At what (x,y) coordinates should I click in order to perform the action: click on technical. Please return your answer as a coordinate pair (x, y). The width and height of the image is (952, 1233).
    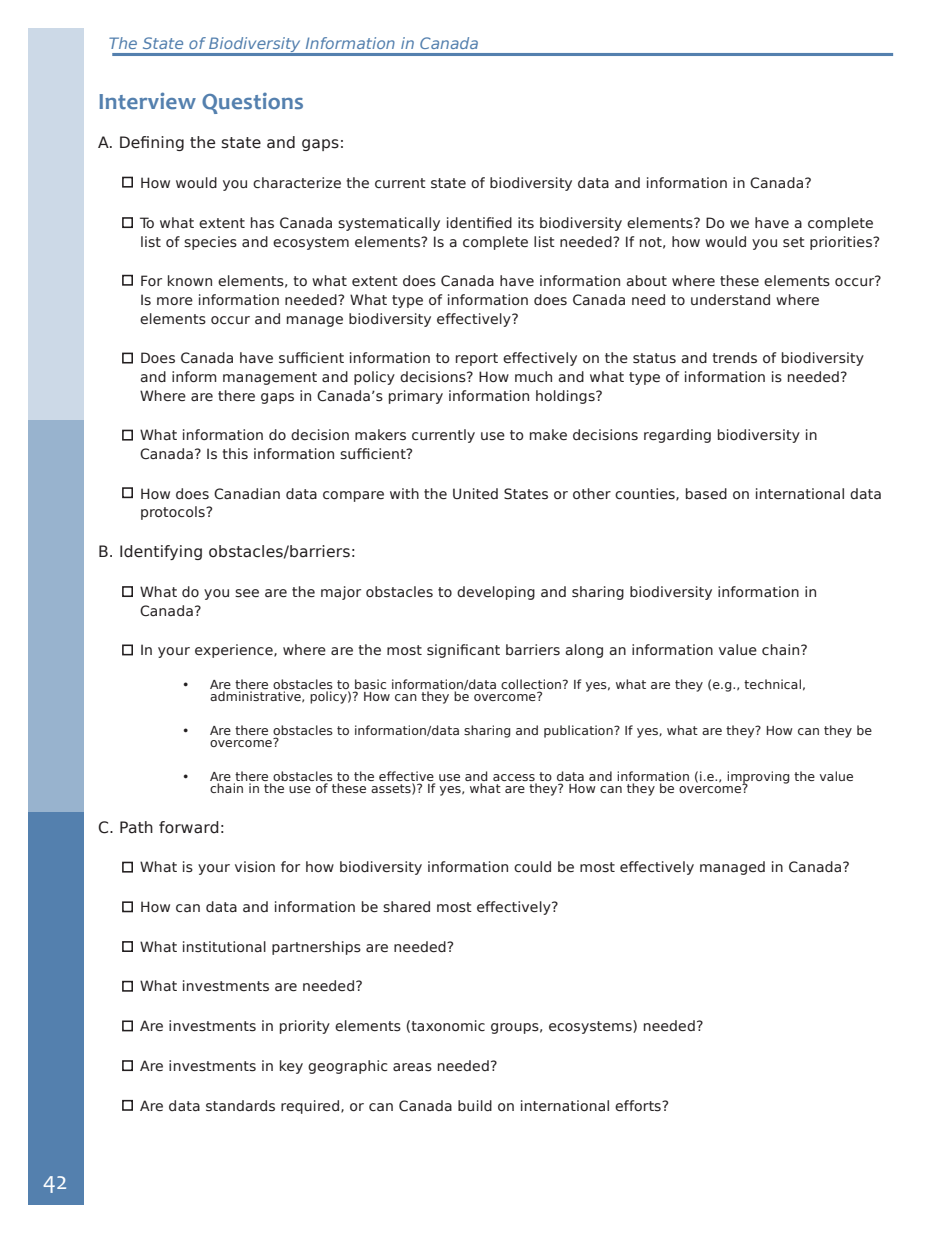
    Looking at the image, I should click on (772, 684).
